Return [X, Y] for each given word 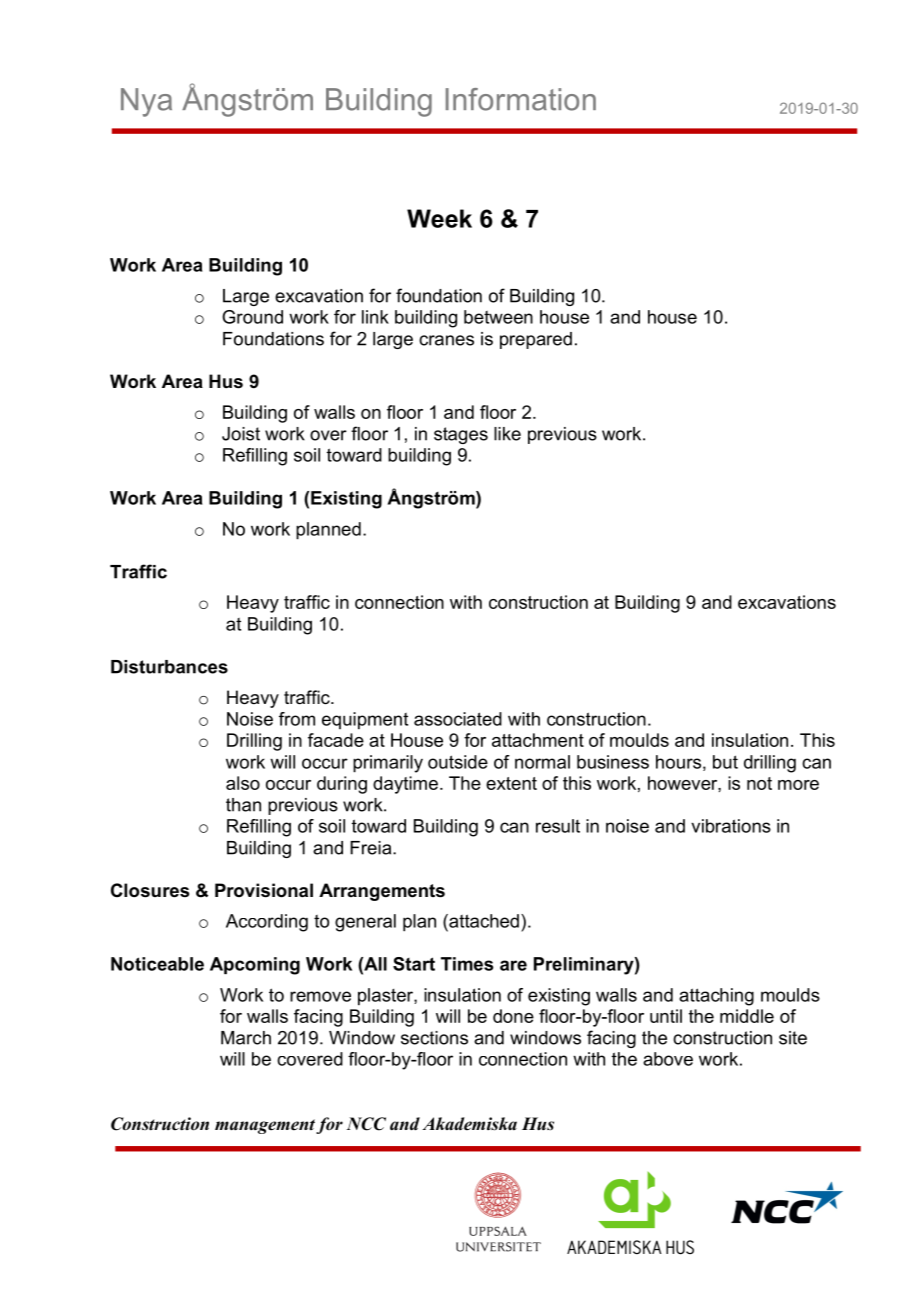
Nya [146, 102]
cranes [446, 340]
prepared [536, 340]
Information [521, 99]
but [725, 762]
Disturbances [169, 667]
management [265, 1126]
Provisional [264, 890]
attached [483, 921]
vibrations [731, 826]
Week [439, 218]
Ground [252, 317]
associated [458, 719]
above [668, 1059]
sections [434, 1038]
